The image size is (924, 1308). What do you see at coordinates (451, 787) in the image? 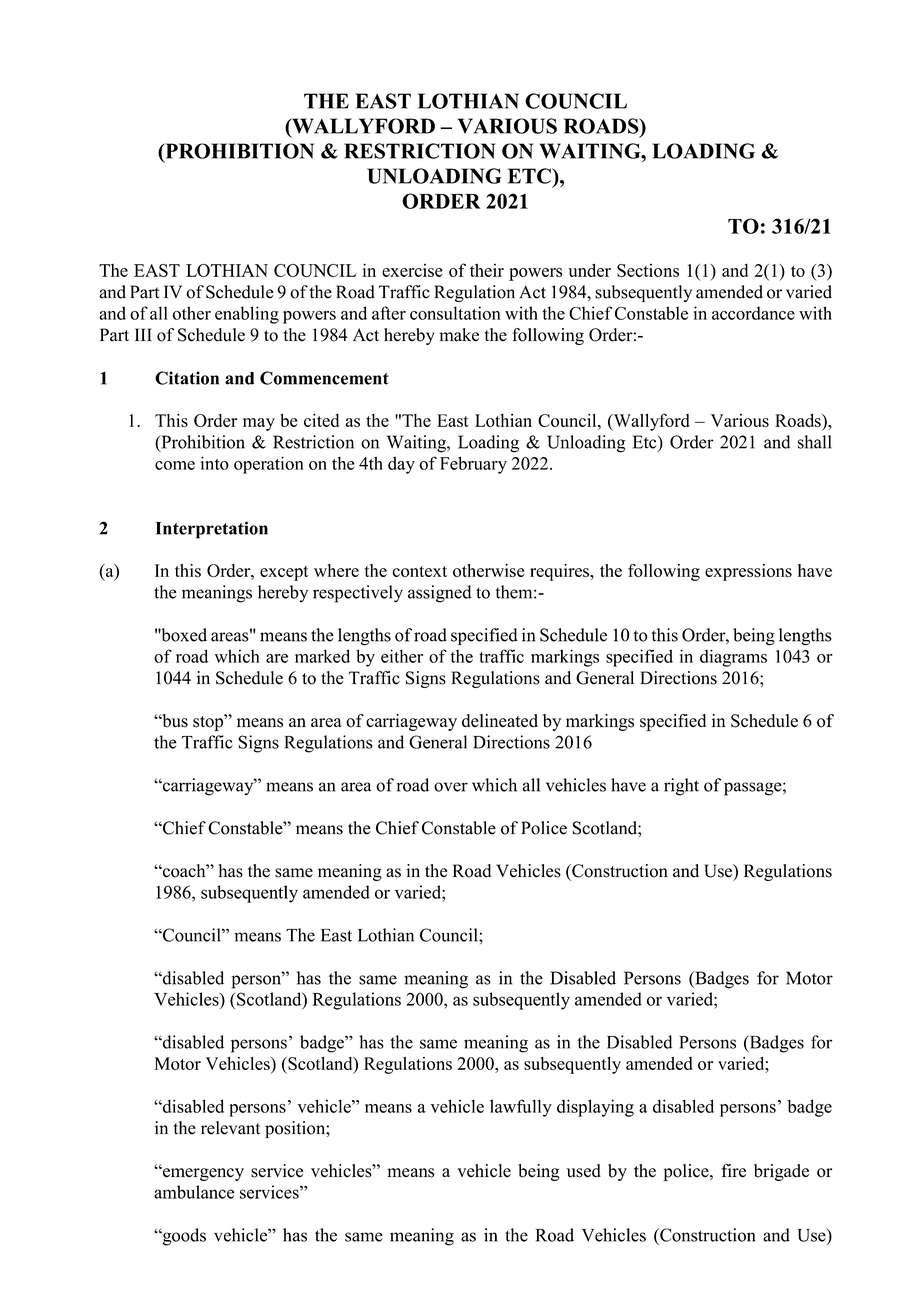
I see `over` at bounding box center [451, 787].
